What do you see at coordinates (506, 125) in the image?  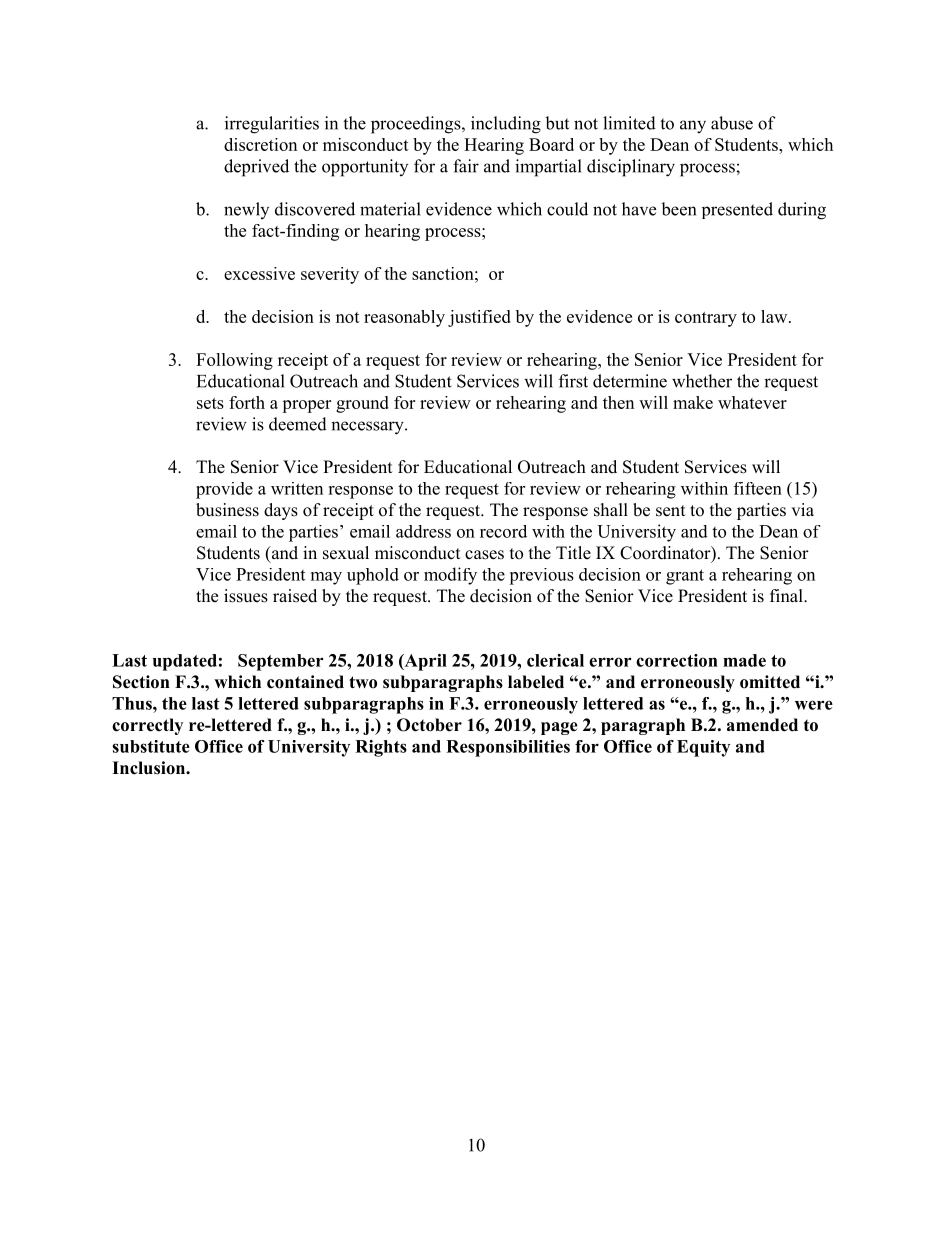 I see `including` at bounding box center [506, 125].
